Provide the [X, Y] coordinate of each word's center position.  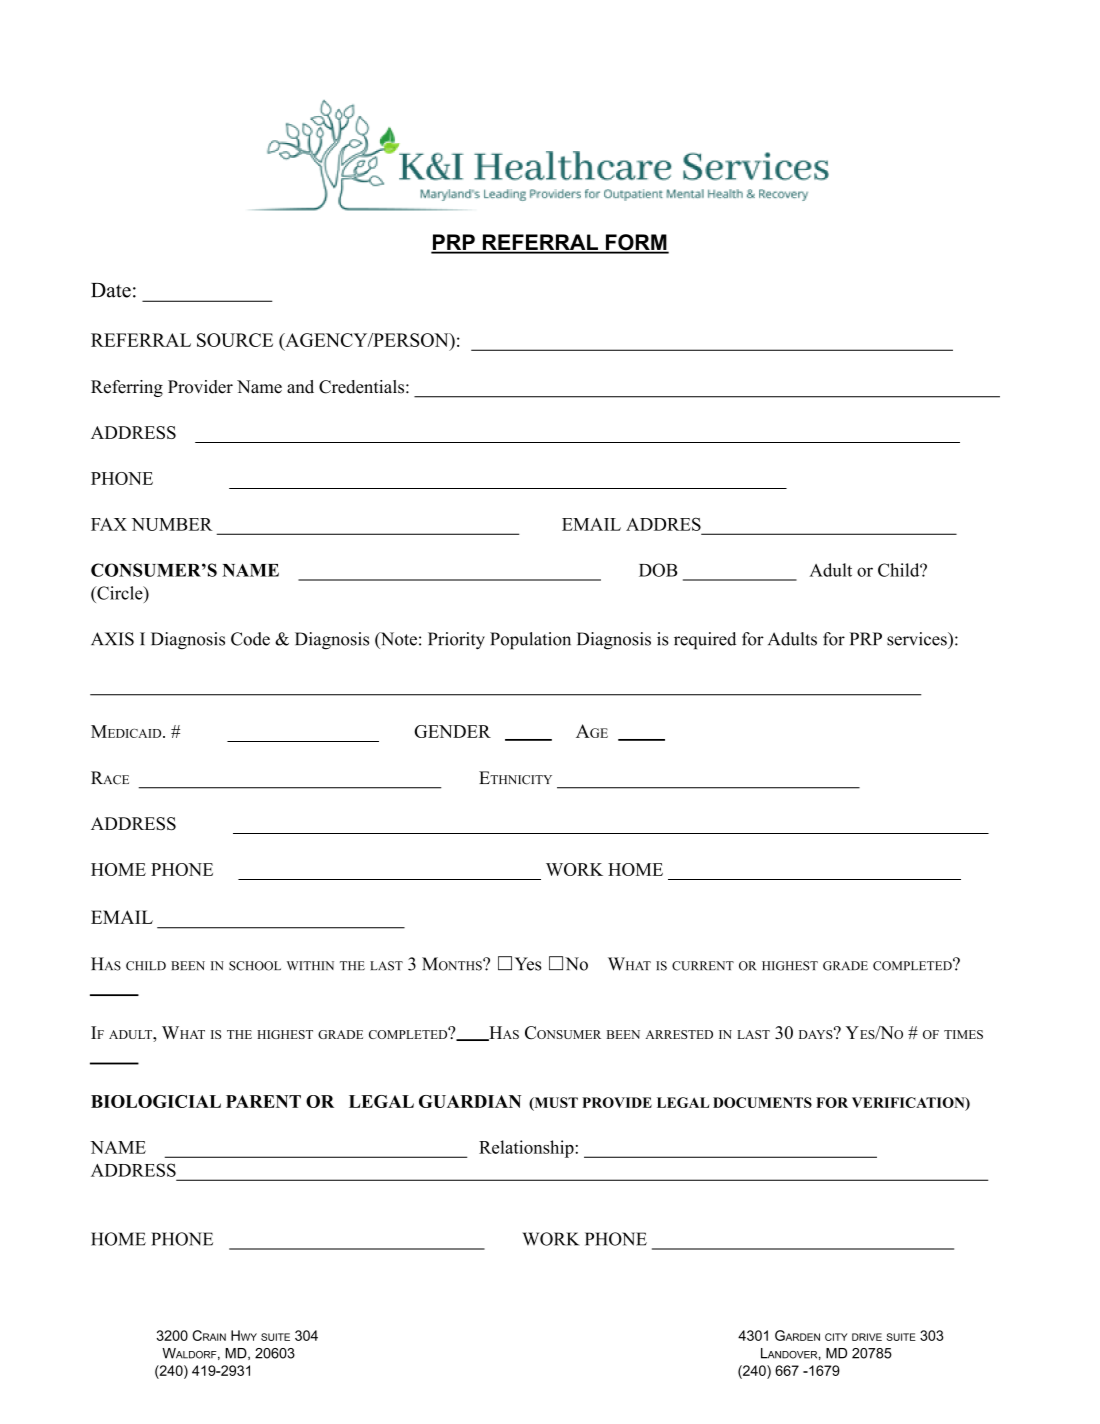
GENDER [452, 731]
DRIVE [867, 1337]
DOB [658, 570]
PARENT [263, 1101]
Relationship [526, 1149]
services [918, 639]
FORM [636, 243]
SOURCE [235, 340]
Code [250, 639]
